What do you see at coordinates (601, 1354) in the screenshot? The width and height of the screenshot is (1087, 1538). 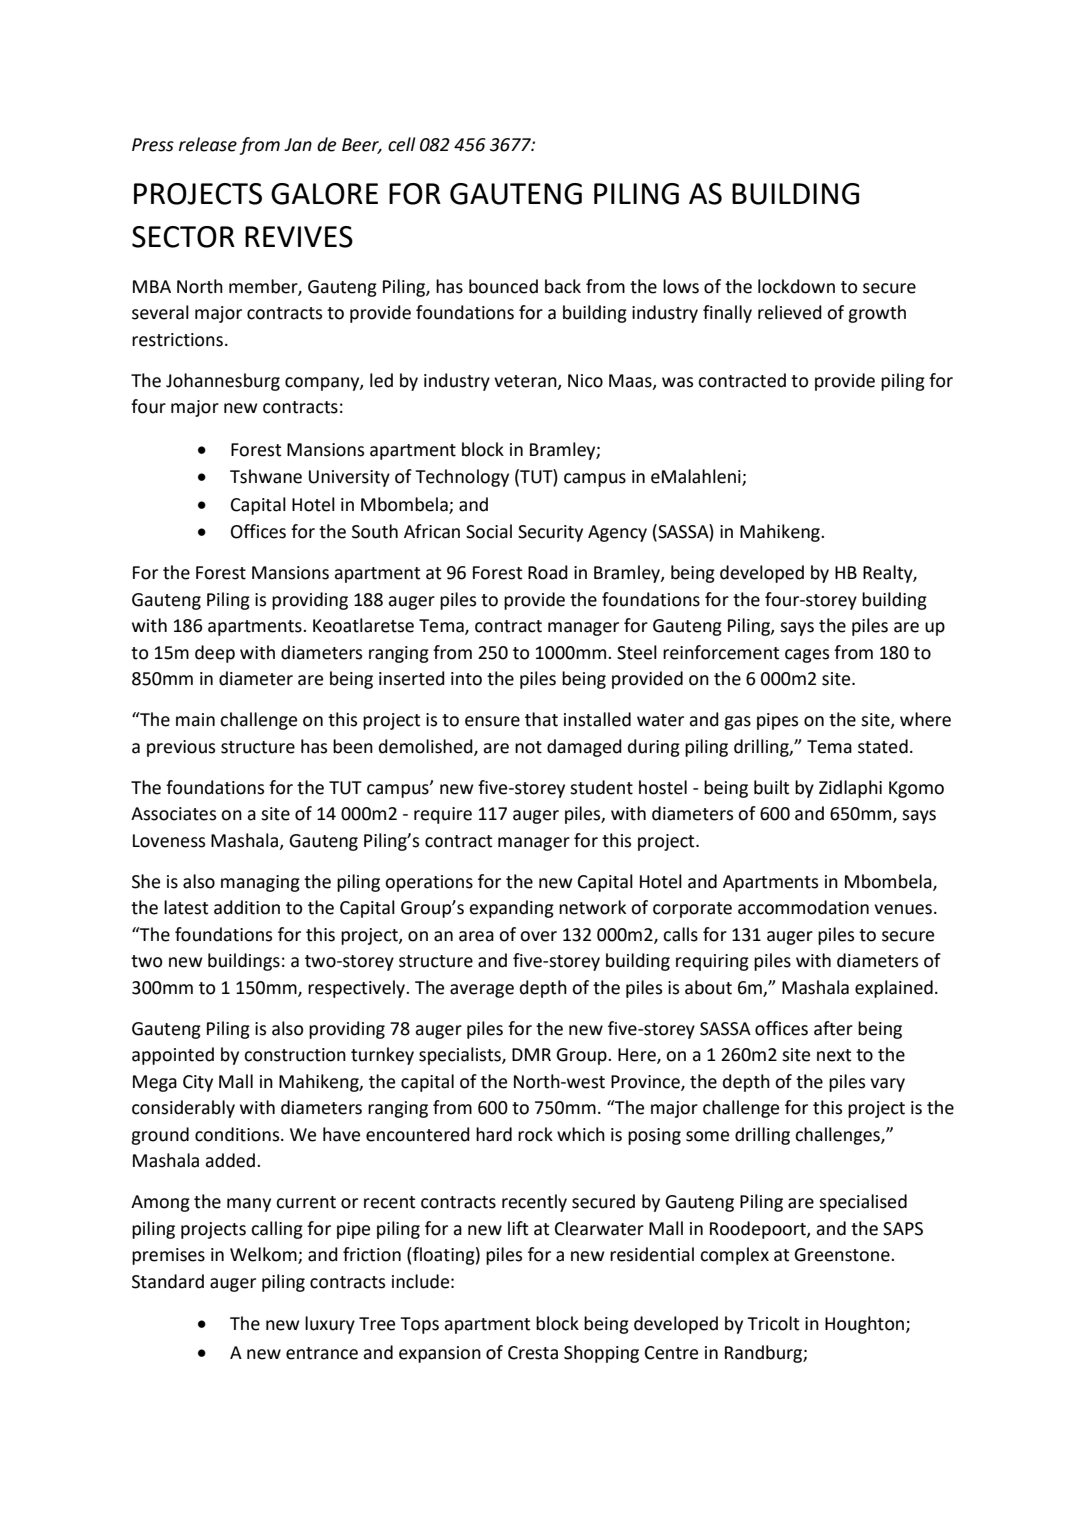 I see `Shopping` at bounding box center [601, 1354].
